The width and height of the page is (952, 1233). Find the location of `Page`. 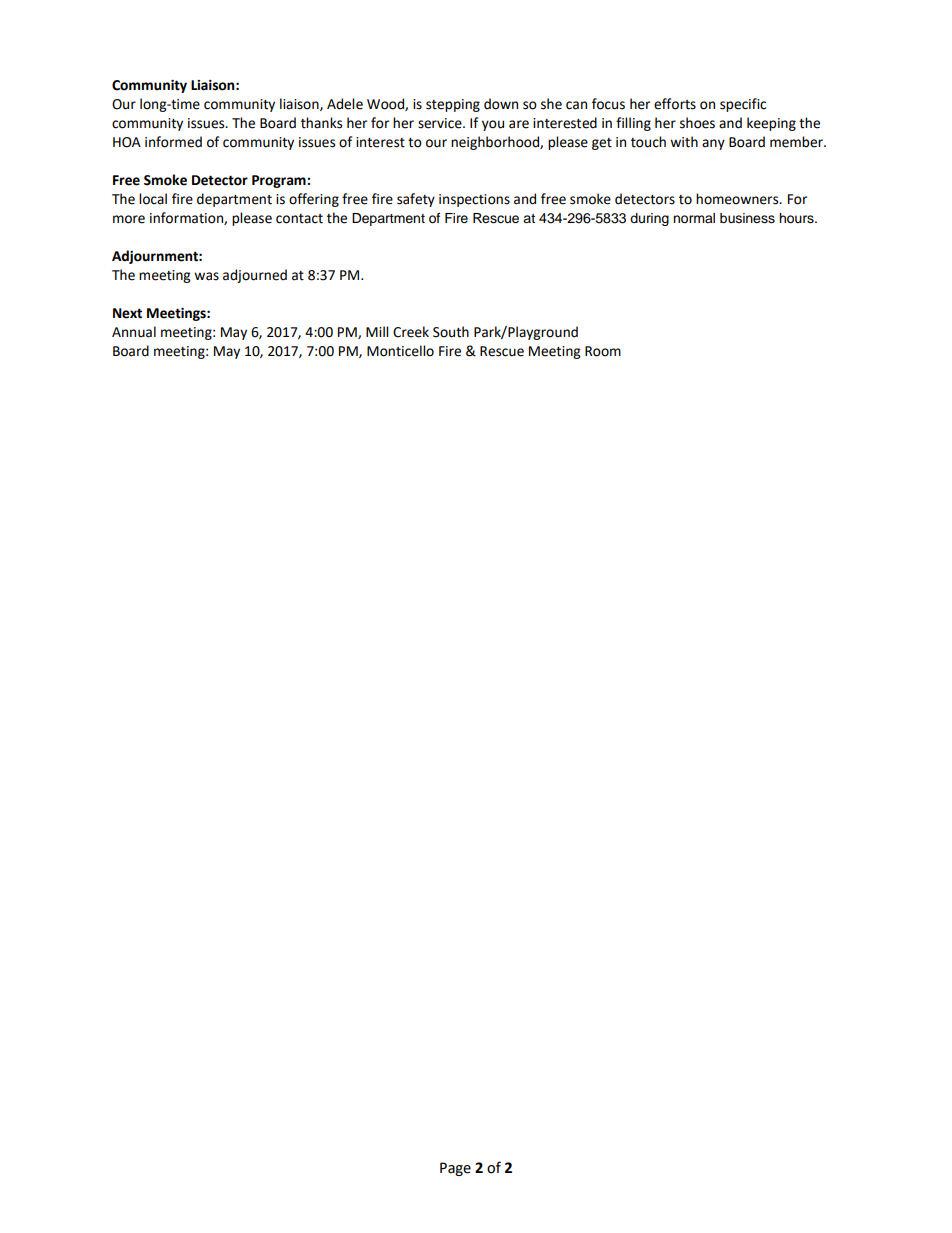

Page is located at coordinates (455, 1169).
